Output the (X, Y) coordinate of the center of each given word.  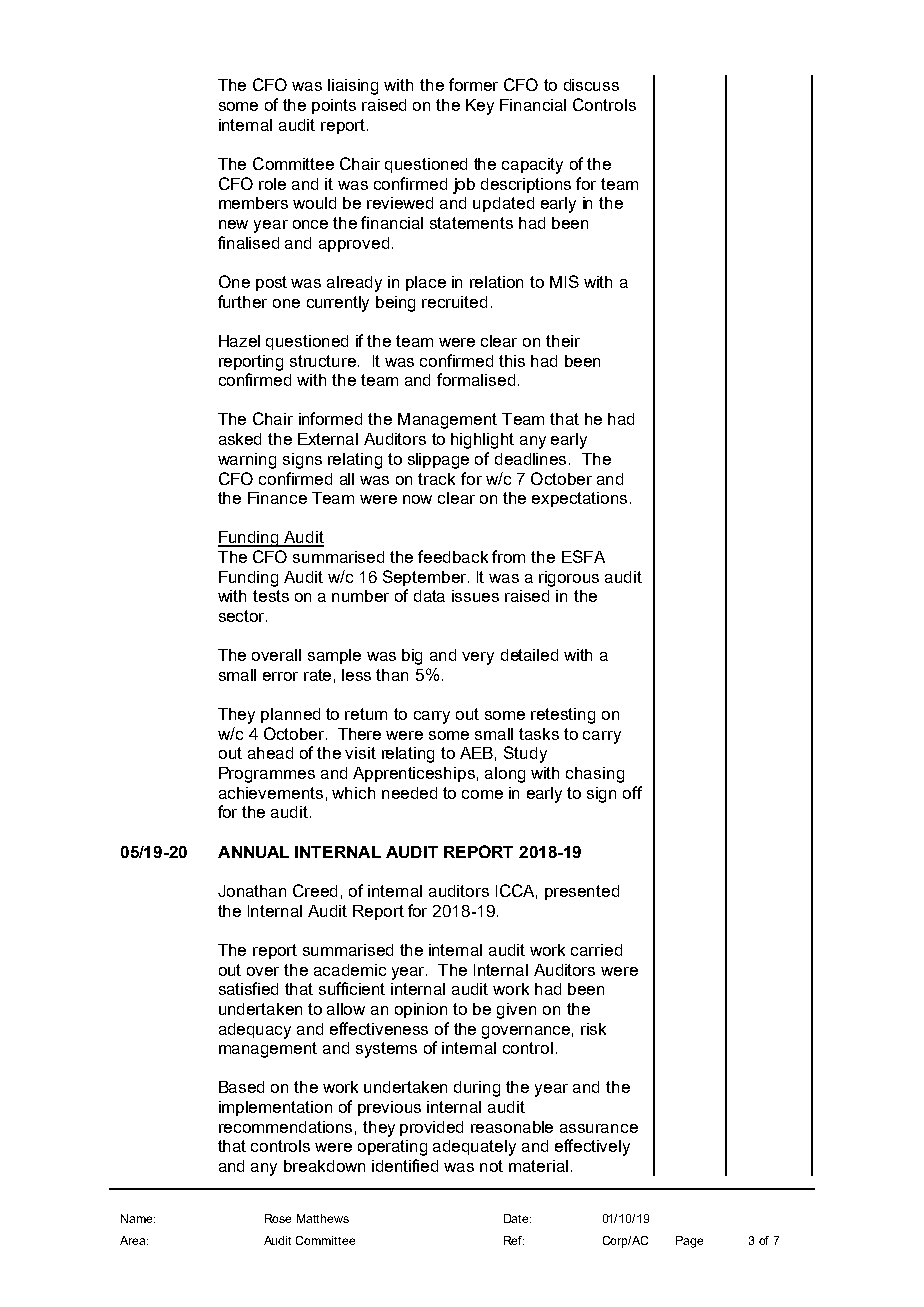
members (253, 203)
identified (405, 1165)
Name (138, 1218)
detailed (529, 655)
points (334, 106)
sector (243, 616)
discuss (591, 85)
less (356, 675)
